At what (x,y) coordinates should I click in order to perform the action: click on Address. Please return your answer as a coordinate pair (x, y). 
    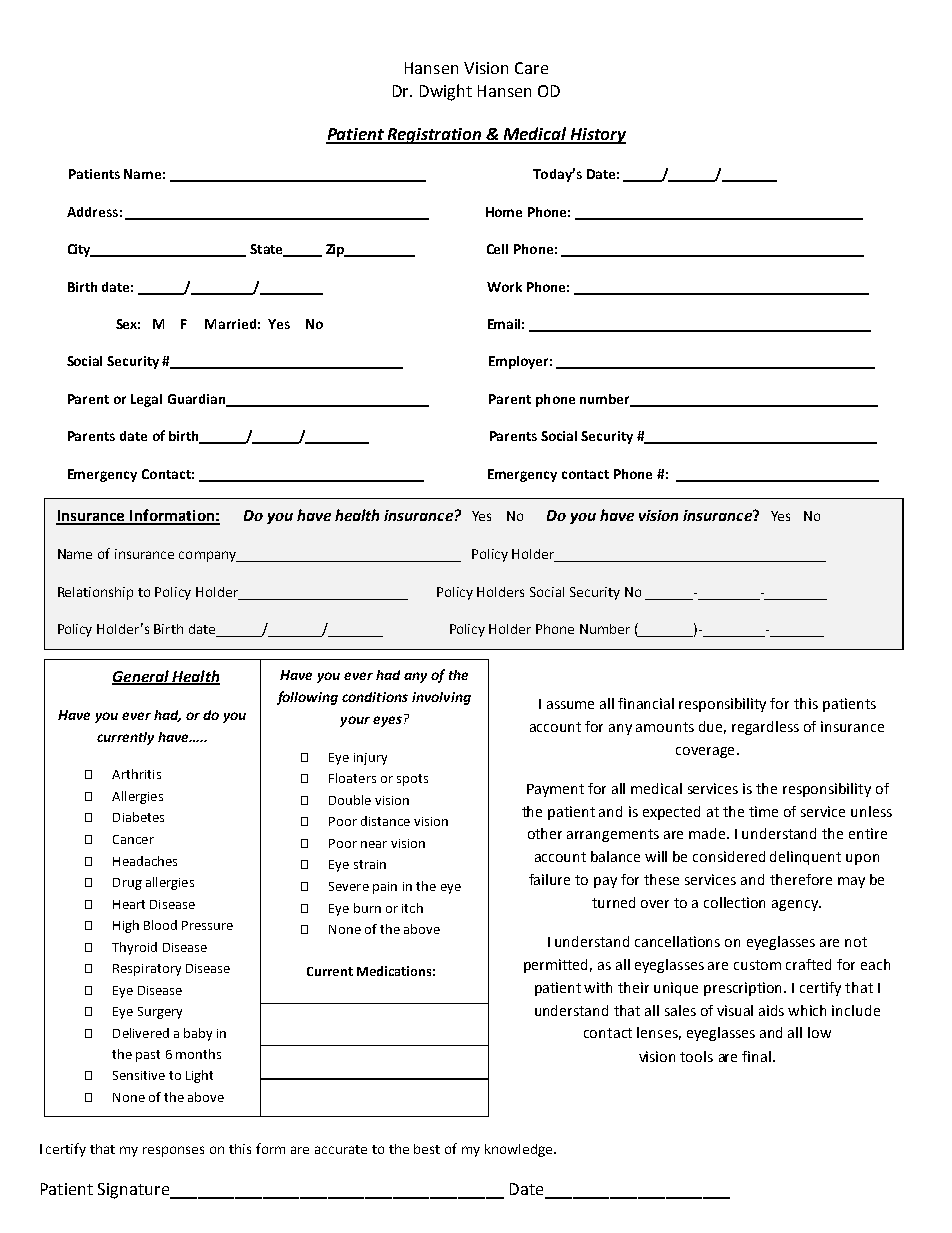
    Looking at the image, I should click on (92, 212).
